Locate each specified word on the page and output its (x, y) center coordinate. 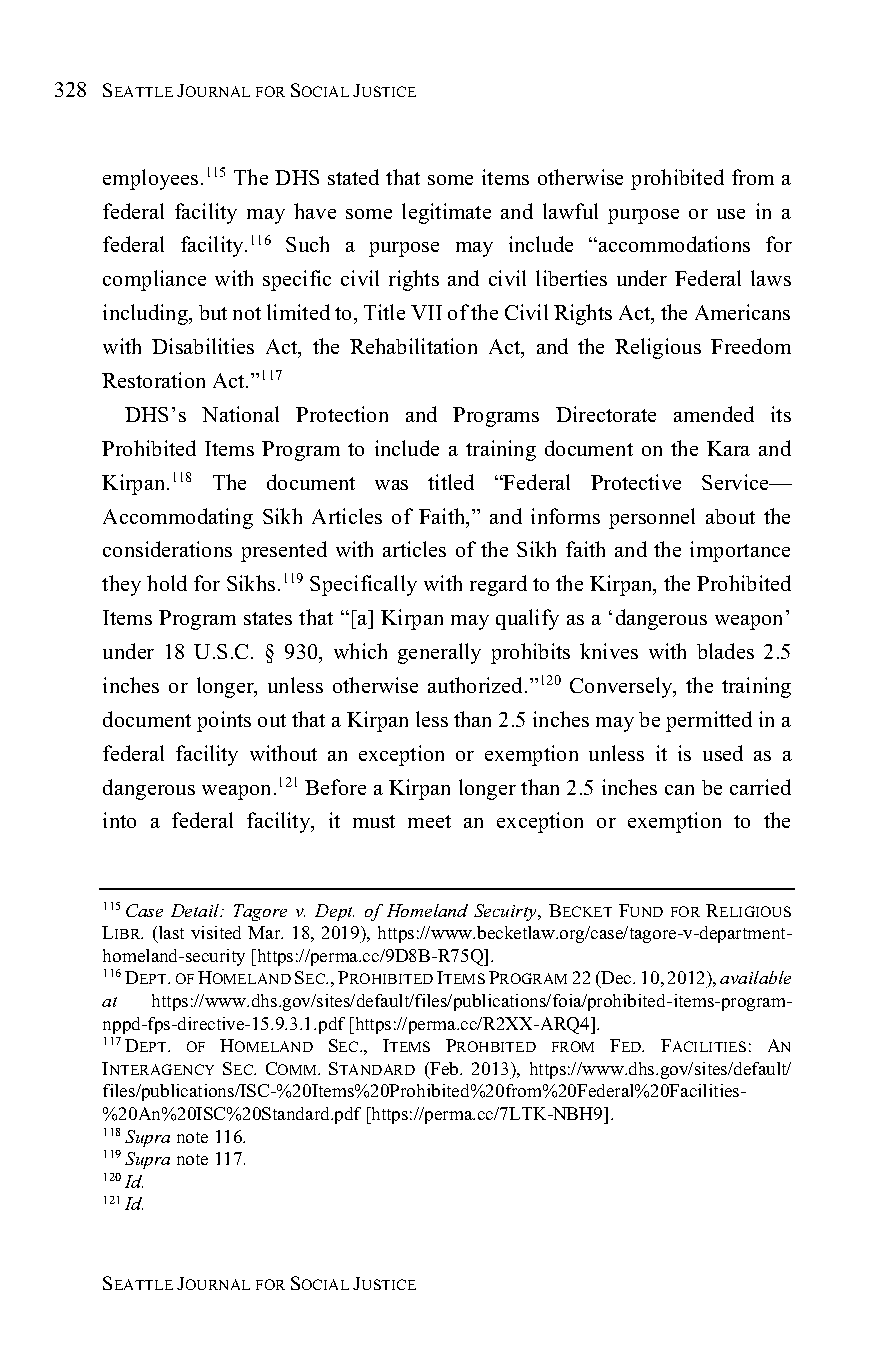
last (170, 934)
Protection (342, 414)
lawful (570, 211)
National (240, 414)
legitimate (446, 213)
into (119, 820)
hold (167, 583)
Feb (444, 1070)
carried (760, 787)
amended (714, 414)
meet (429, 821)
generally (439, 653)
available (755, 977)
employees (150, 179)
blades (725, 651)
